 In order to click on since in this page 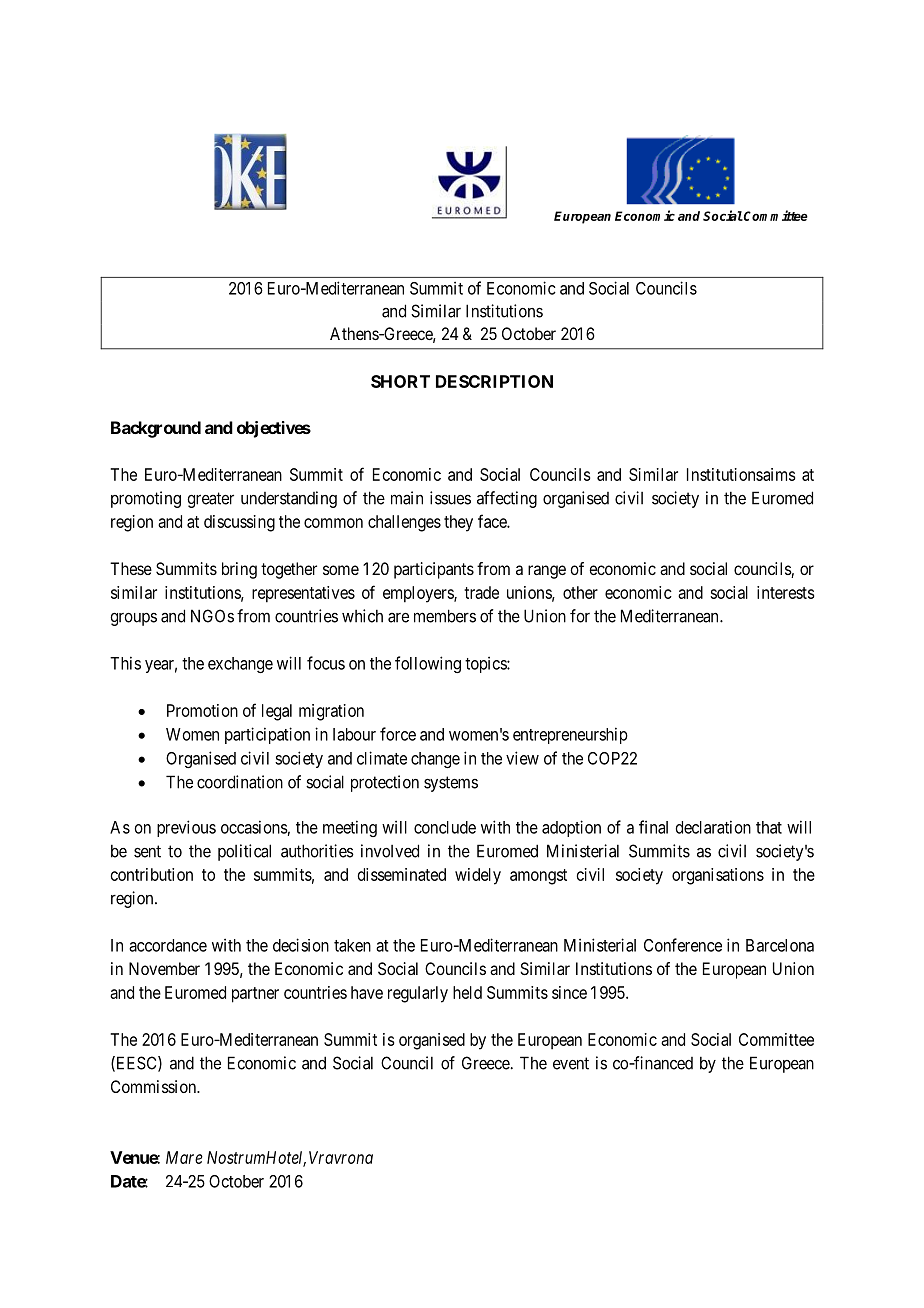, I will do `click(569, 992)`.
